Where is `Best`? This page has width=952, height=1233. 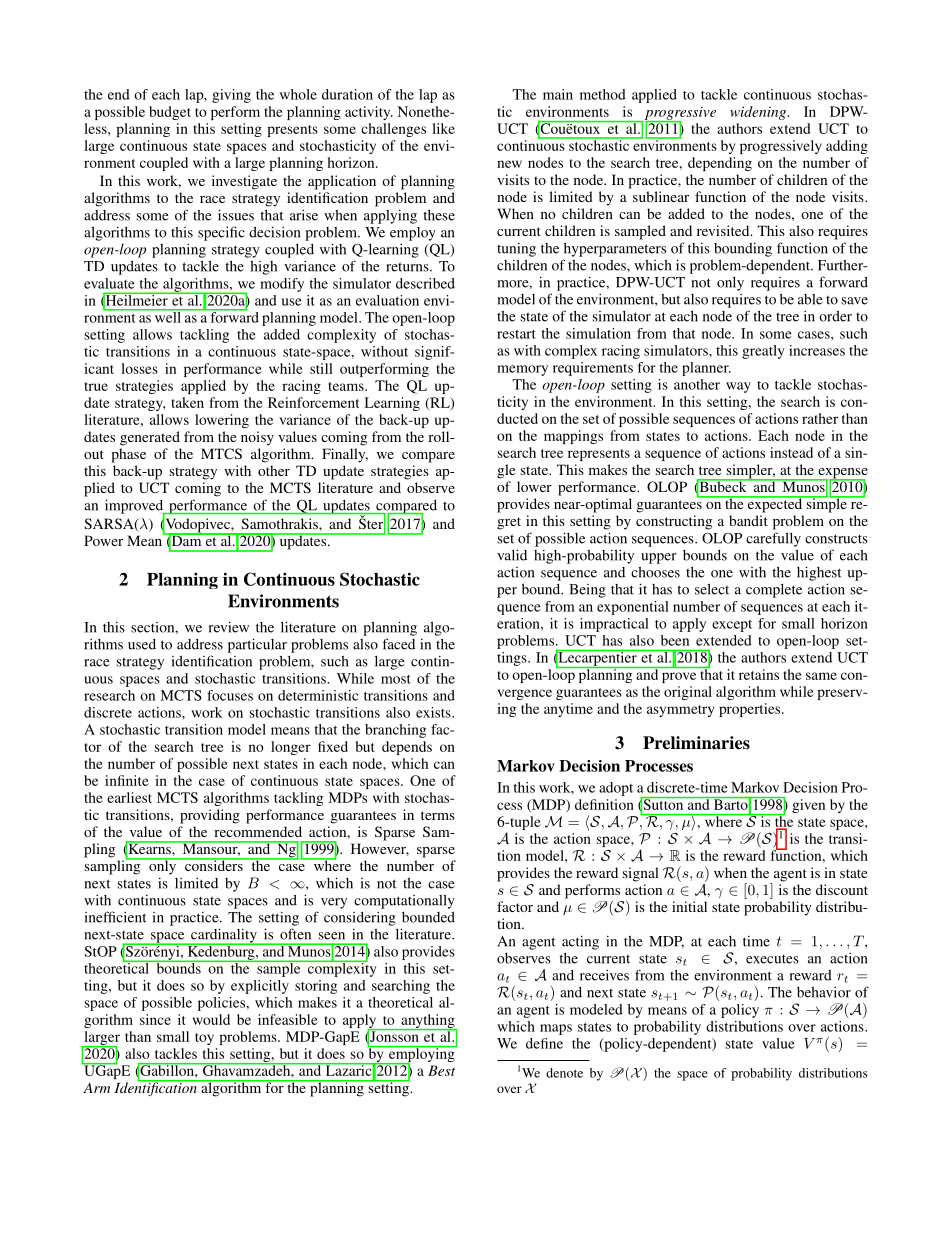
Best is located at coordinates (441, 1070).
